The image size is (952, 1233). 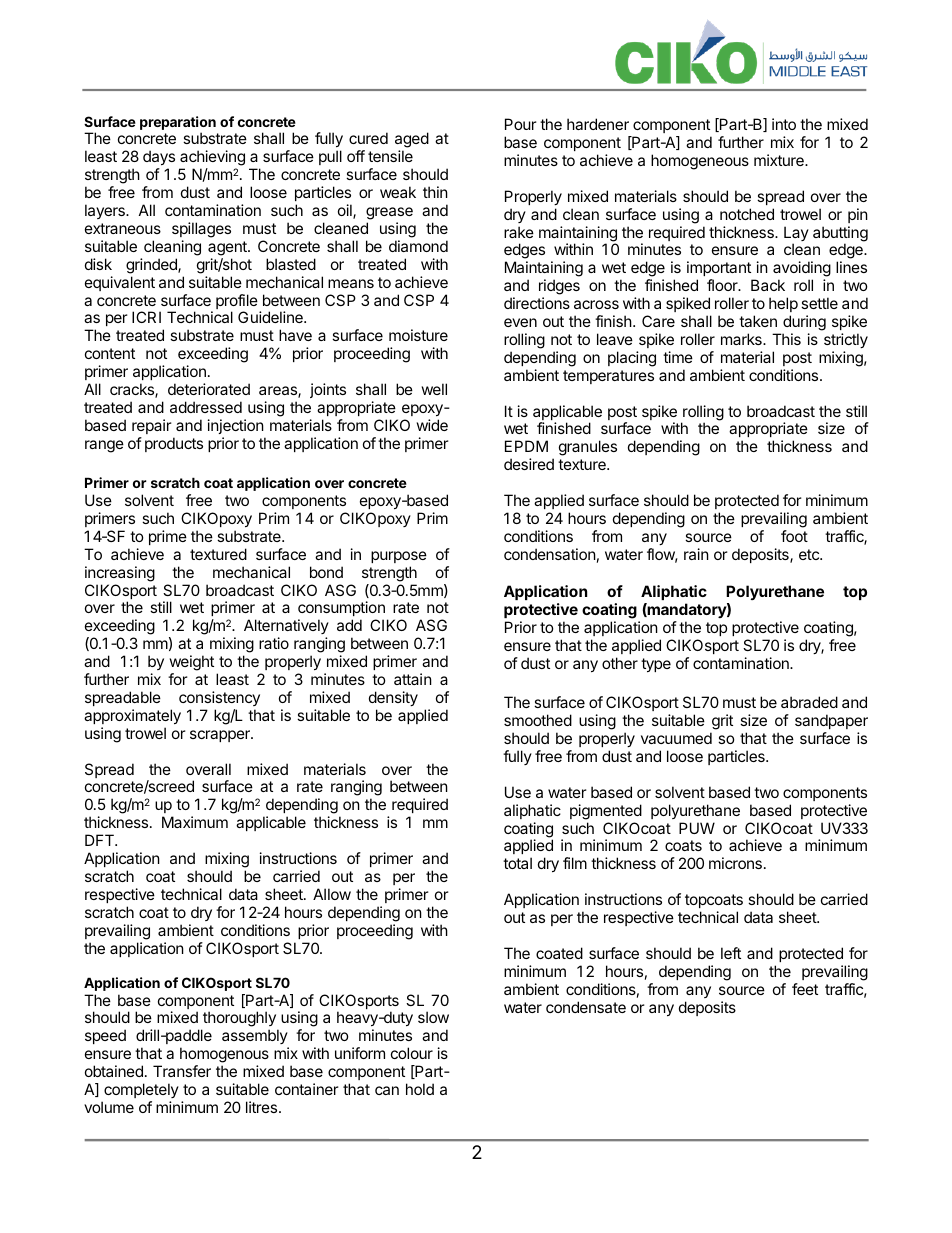 I want to click on achieving, so click(x=212, y=159).
